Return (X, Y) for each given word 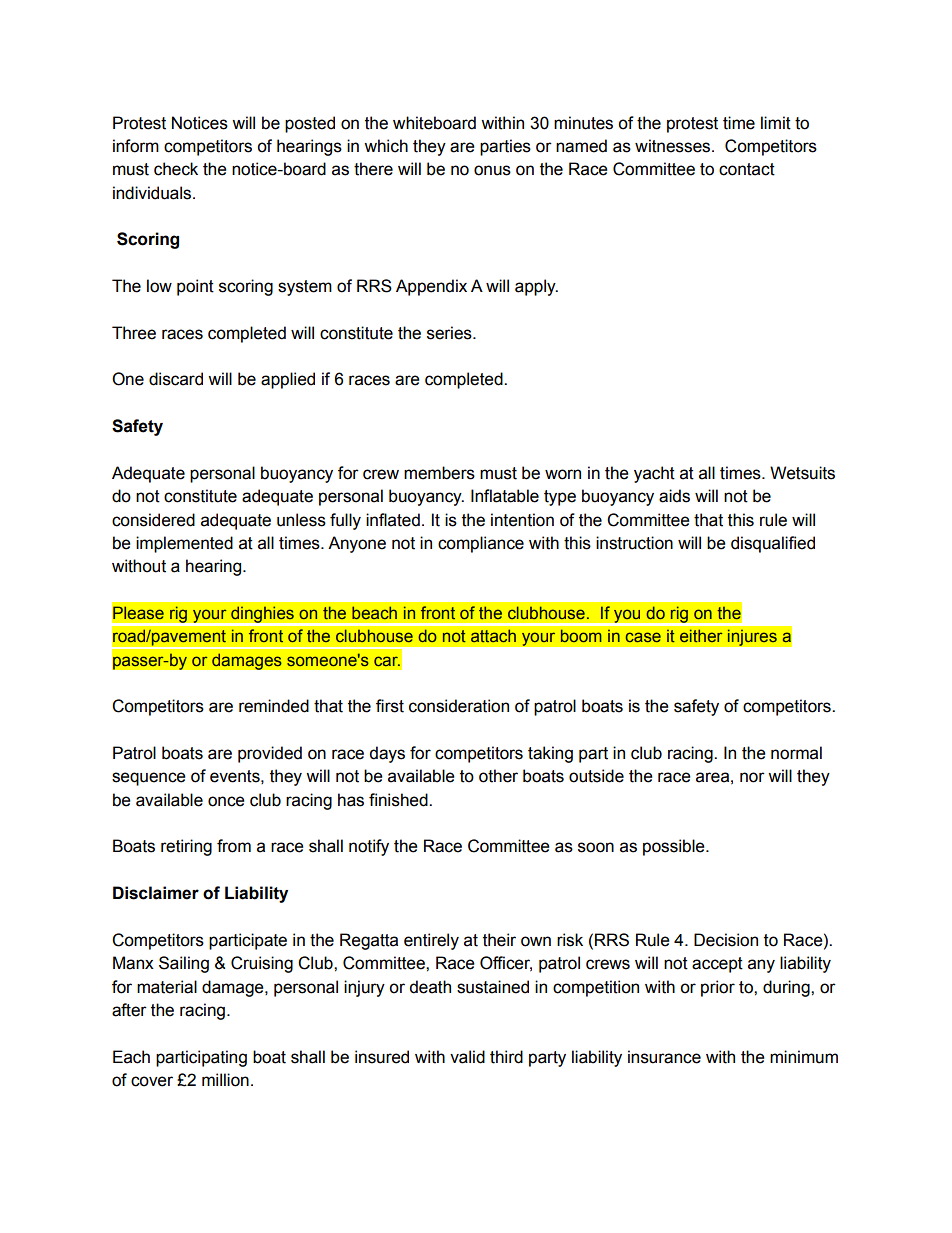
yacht (654, 474)
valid (467, 1057)
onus (492, 170)
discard (176, 379)
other (498, 776)
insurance (664, 1057)
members (439, 473)
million (225, 1080)
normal (796, 753)
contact (747, 169)
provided (270, 754)
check (176, 169)
